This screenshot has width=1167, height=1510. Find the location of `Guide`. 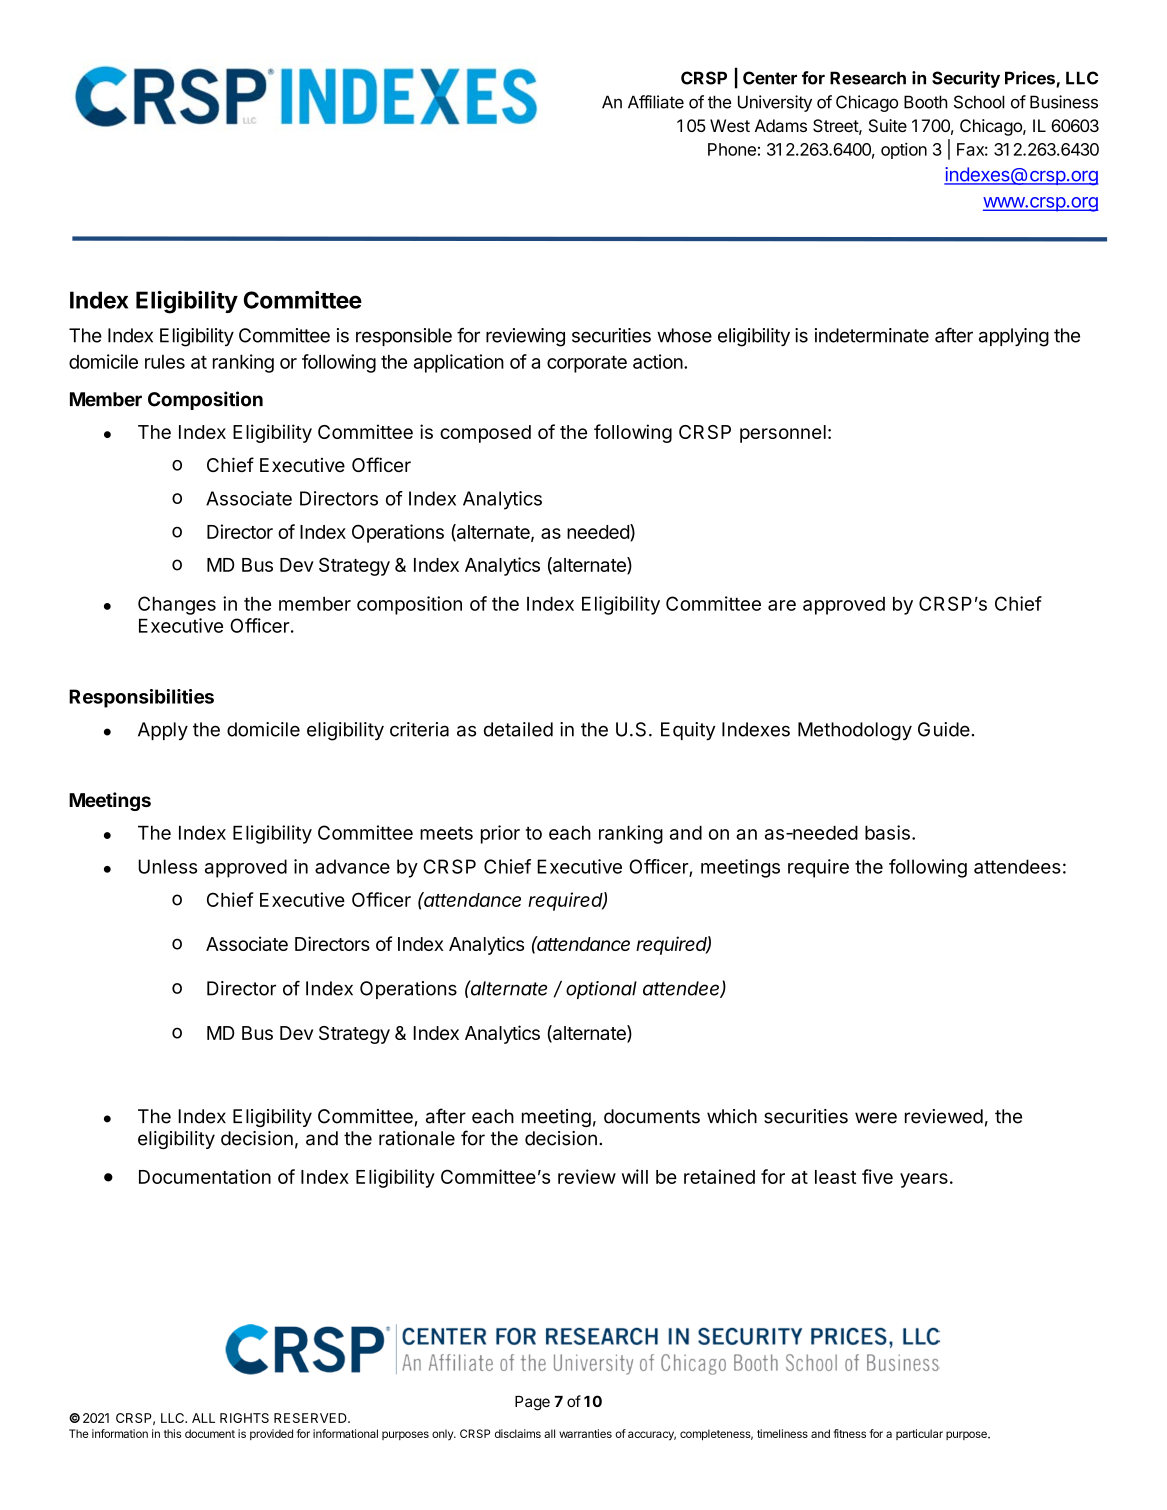

Guide is located at coordinates (944, 729).
